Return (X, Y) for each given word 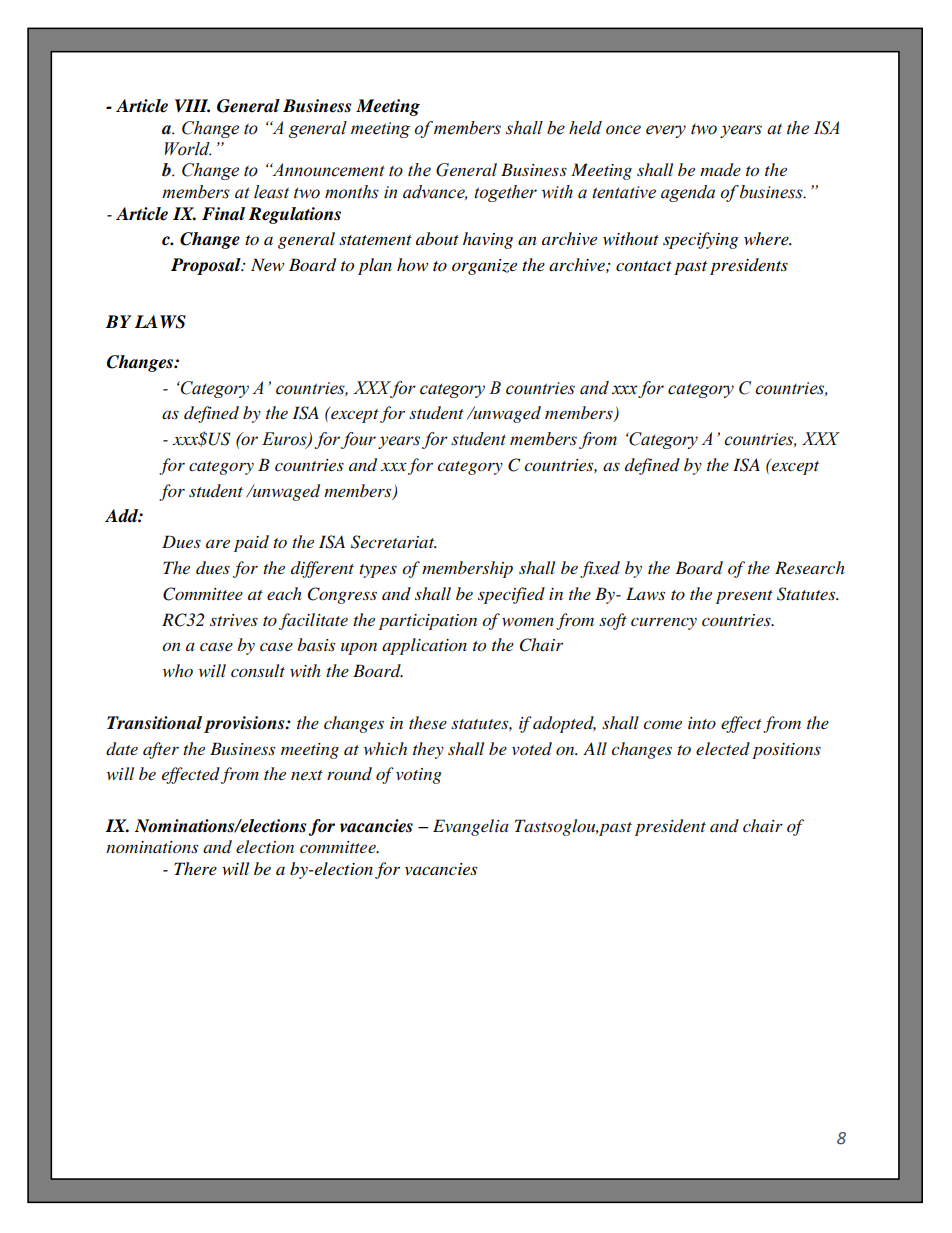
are (218, 543)
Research (810, 567)
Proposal (207, 266)
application (424, 646)
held (585, 128)
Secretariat (394, 542)
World (188, 149)
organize (484, 267)
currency (664, 624)
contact (644, 266)
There (195, 868)
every (666, 131)
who (178, 670)
